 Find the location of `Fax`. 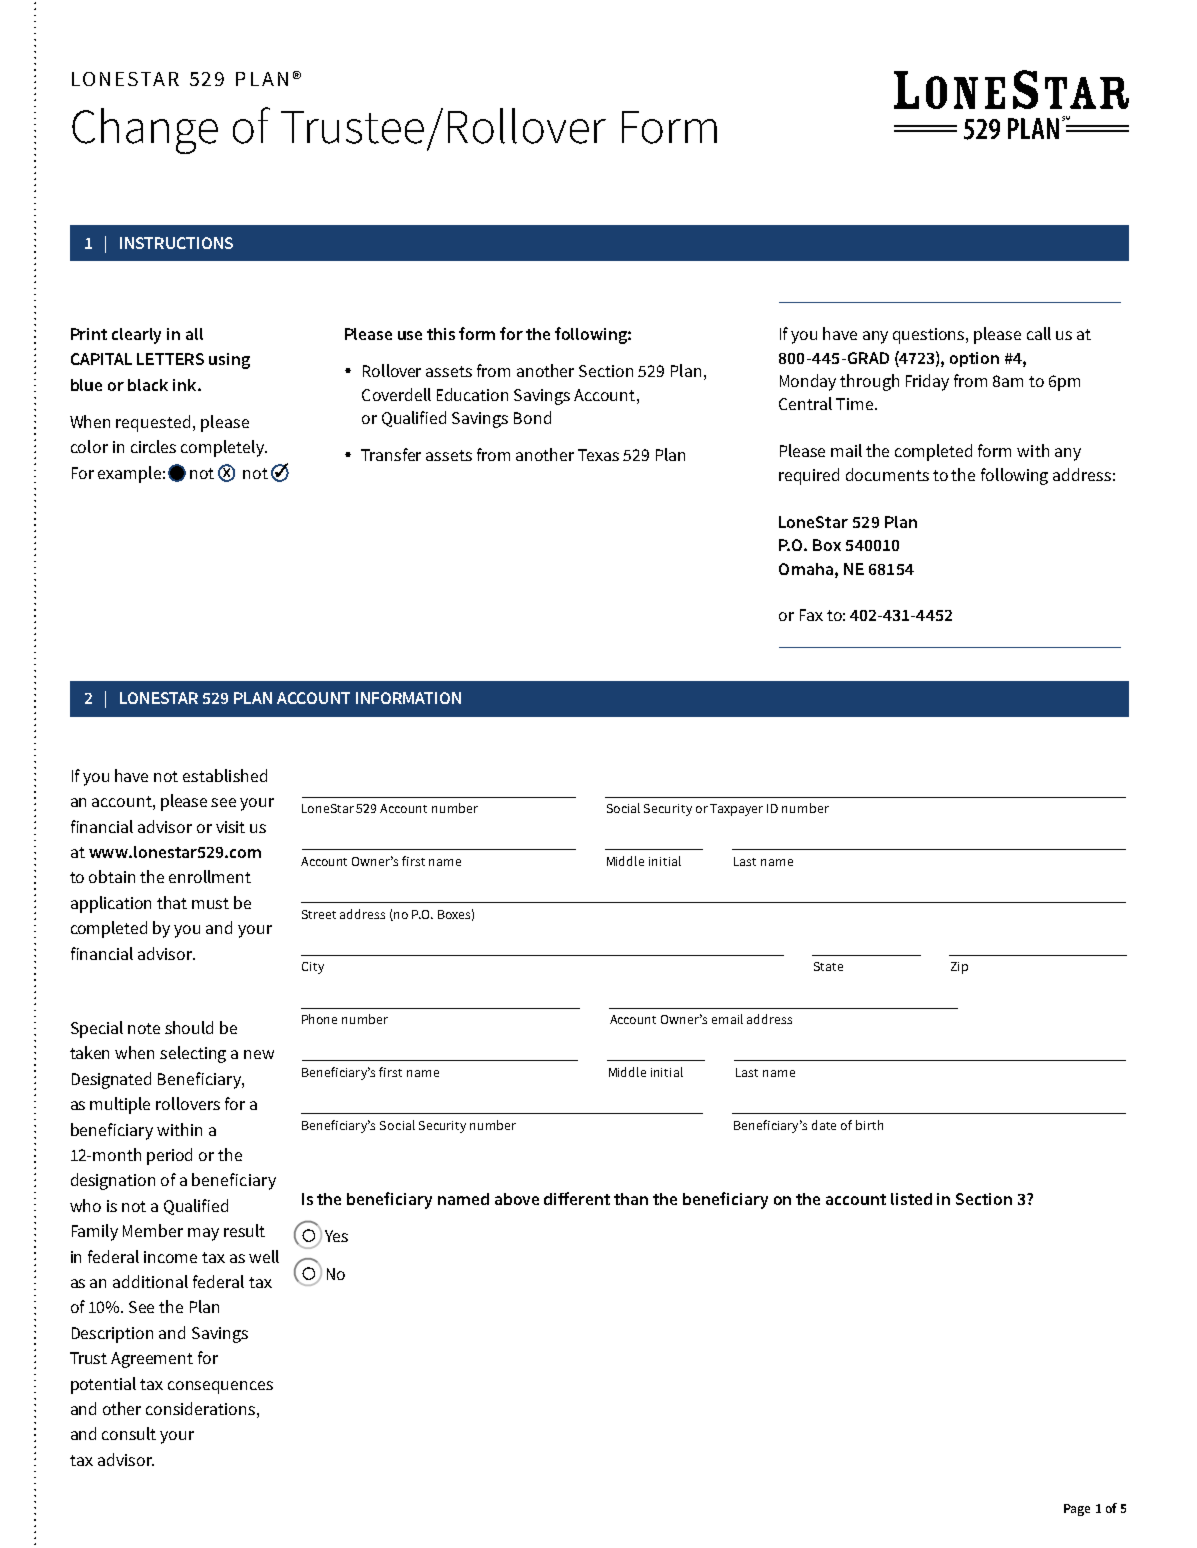

Fax is located at coordinates (811, 615).
